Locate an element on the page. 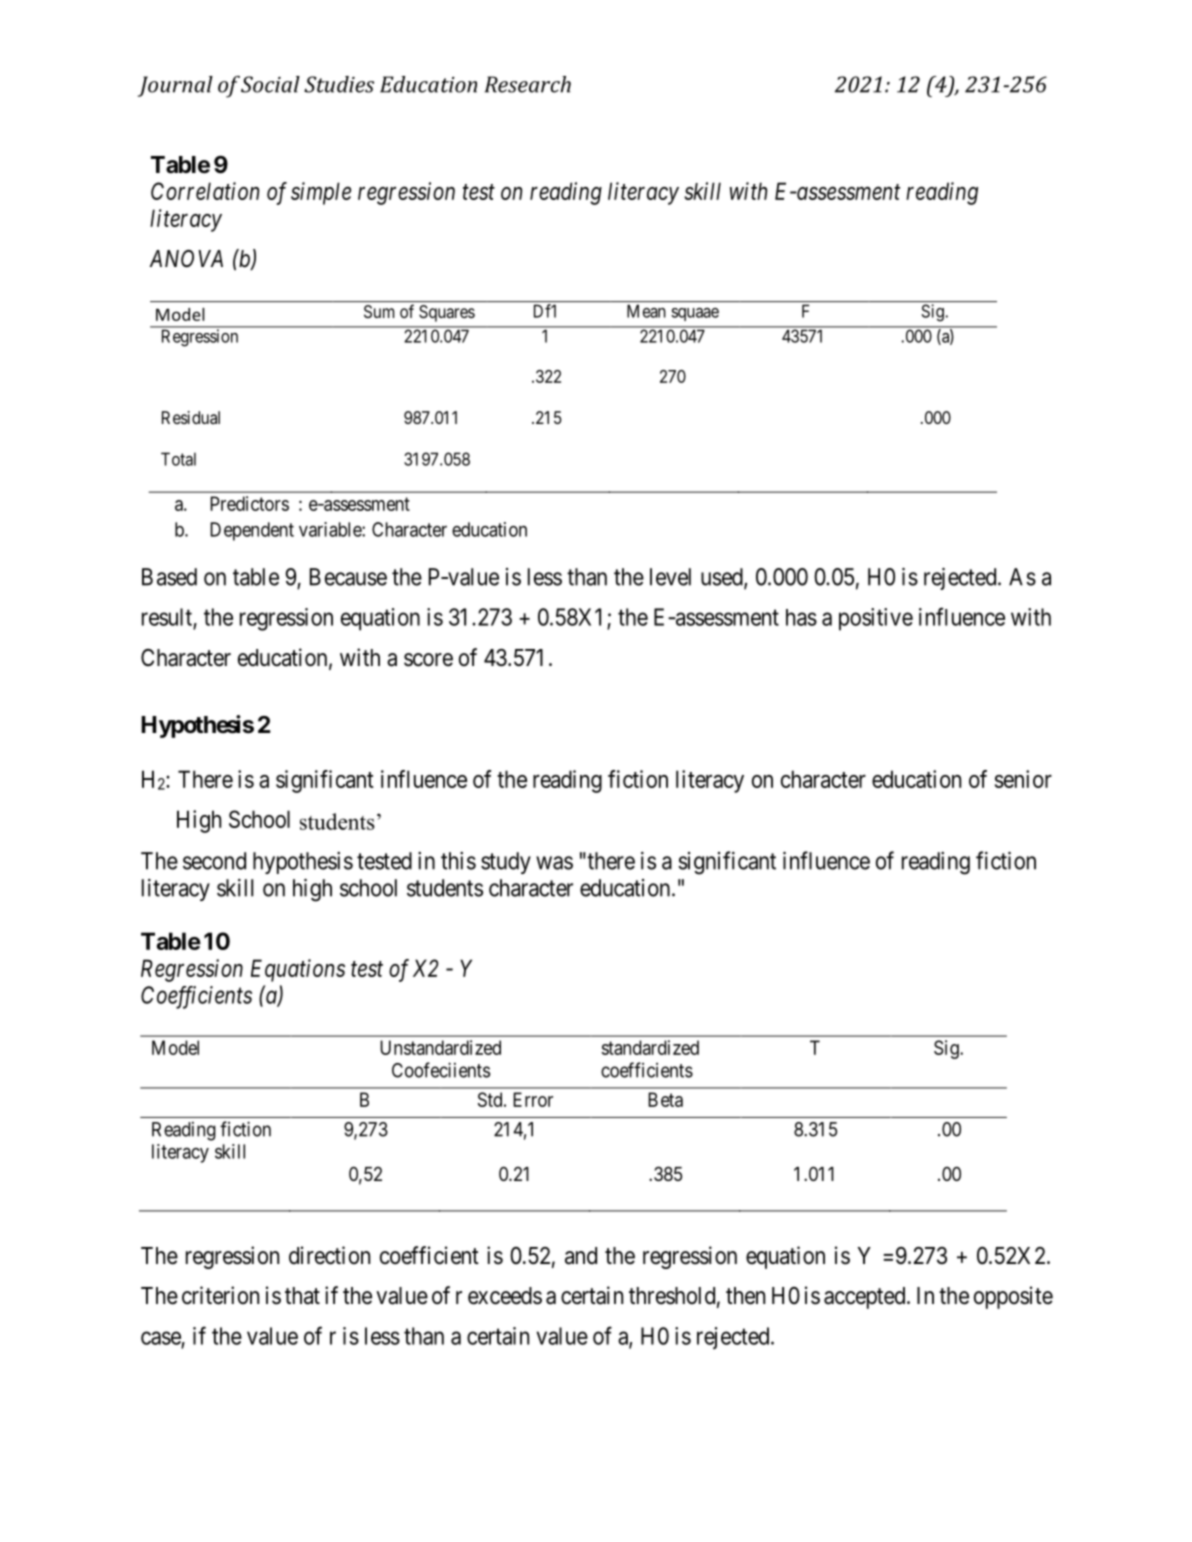  Mean is located at coordinates (646, 311).
